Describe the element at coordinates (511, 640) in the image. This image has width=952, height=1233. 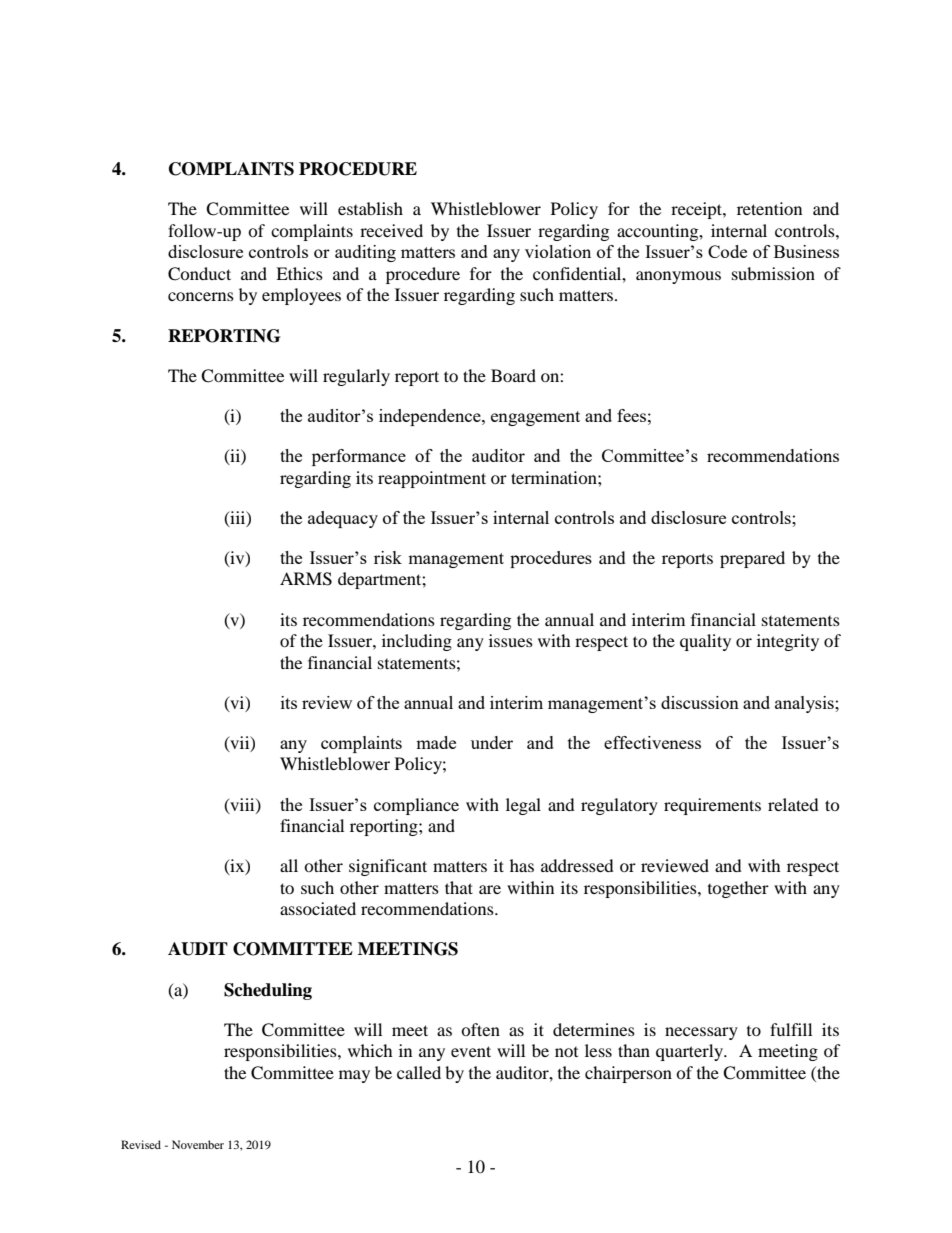
I see `issues` at that location.
